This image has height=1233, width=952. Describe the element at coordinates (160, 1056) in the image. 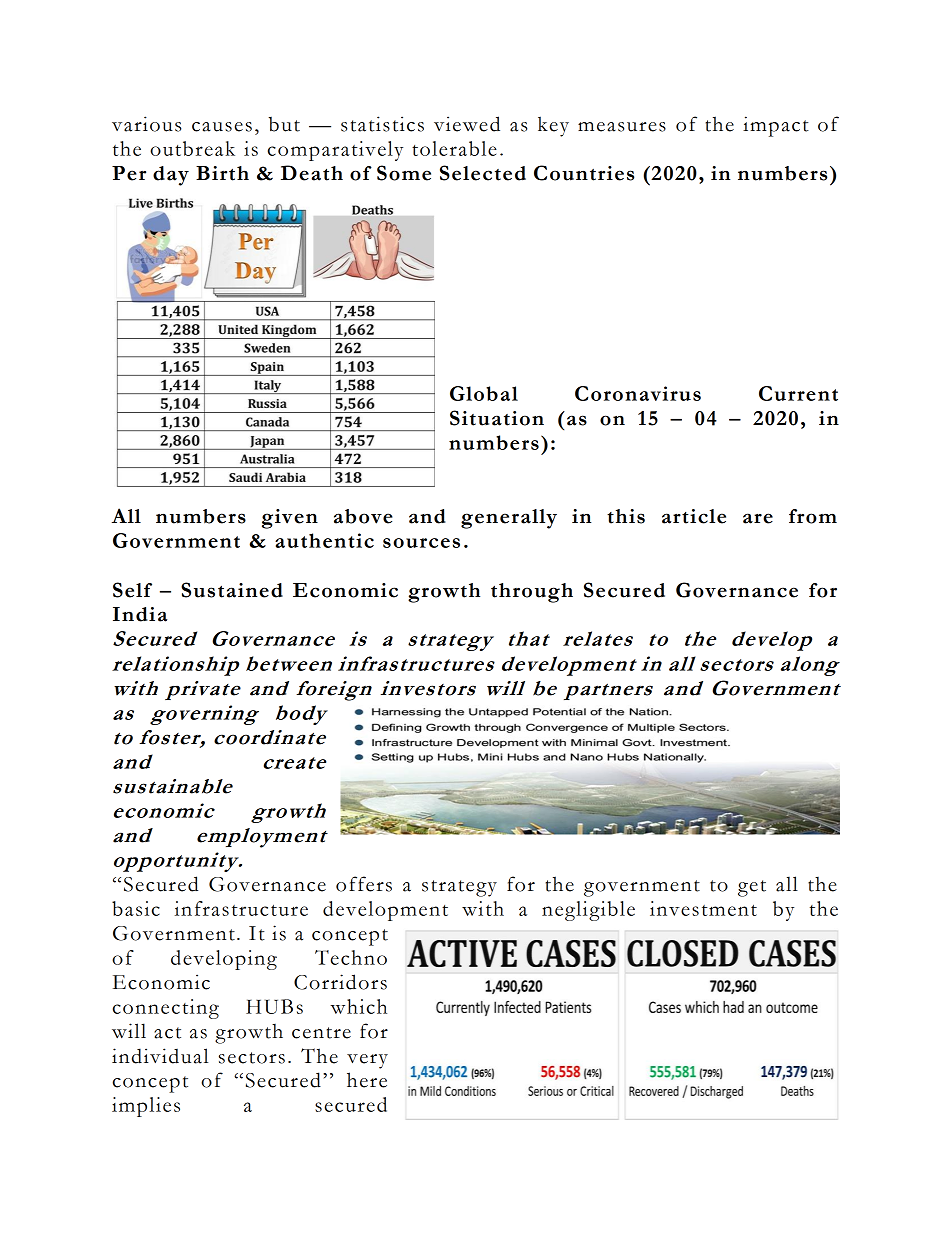

I see `individual` at that location.
